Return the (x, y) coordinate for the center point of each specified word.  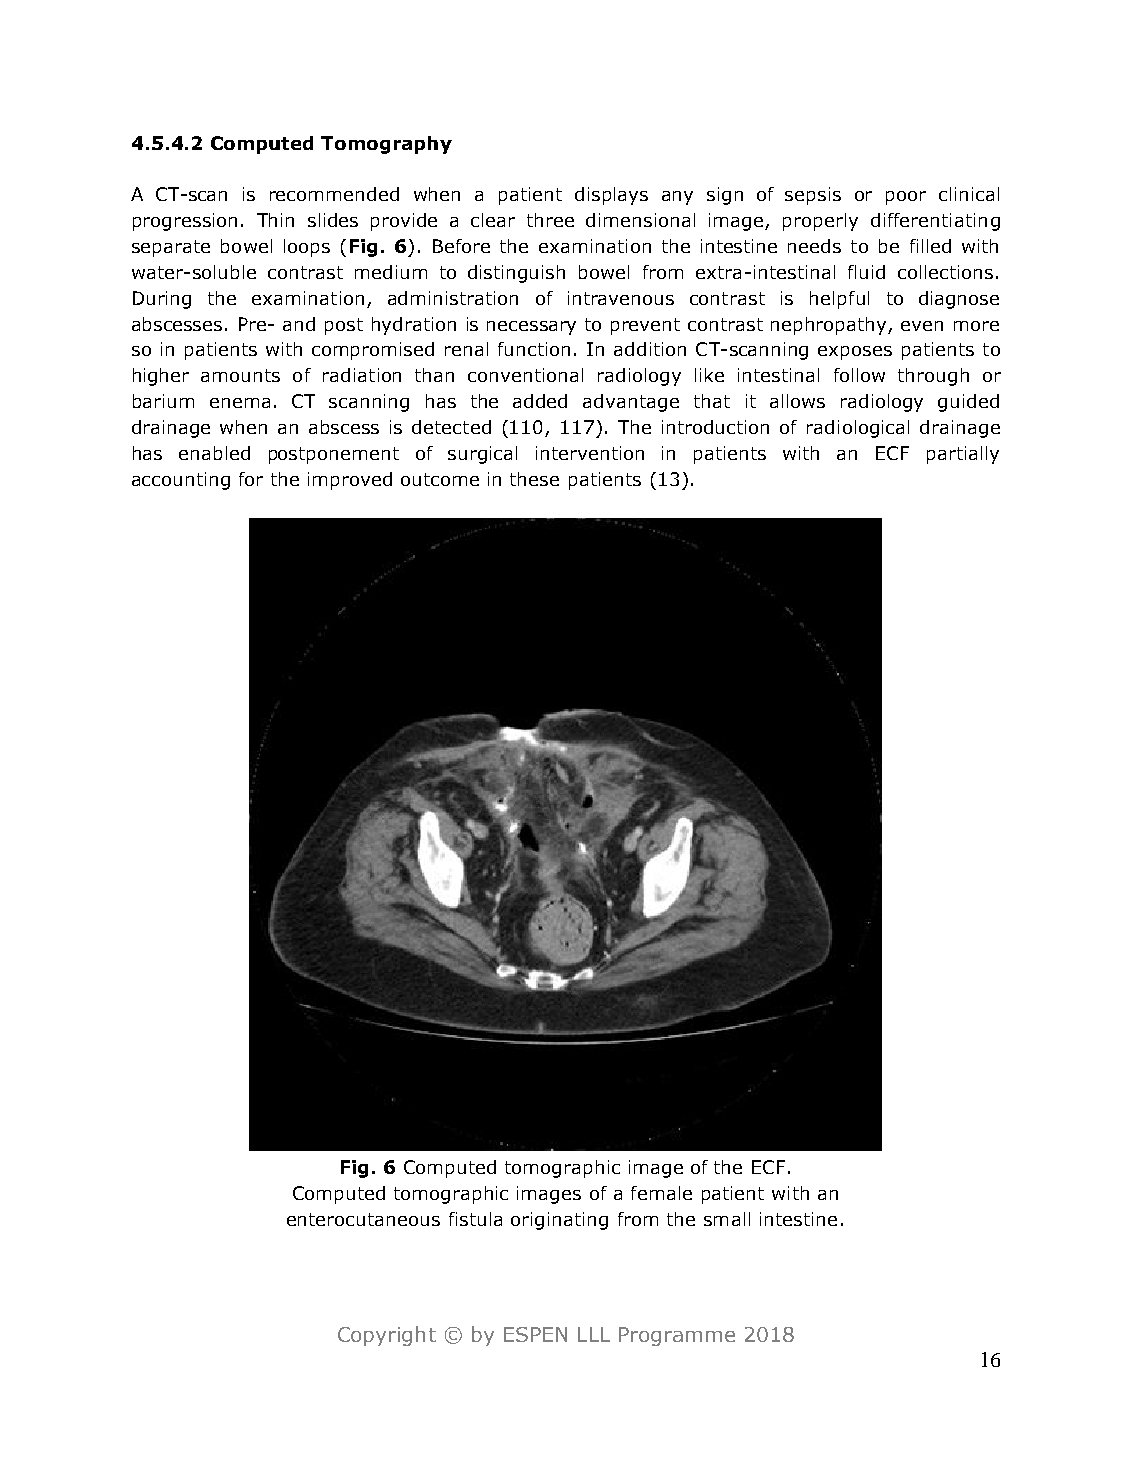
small (727, 1219)
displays (611, 196)
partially (963, 455)
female (661, 1193)
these (534, 479)
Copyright (387, 1336)
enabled (214, 453)
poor (906, 198)
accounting (181, 481)
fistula (475, 1219)
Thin (275, 220)
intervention (590, 453)
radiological (858, 429)
